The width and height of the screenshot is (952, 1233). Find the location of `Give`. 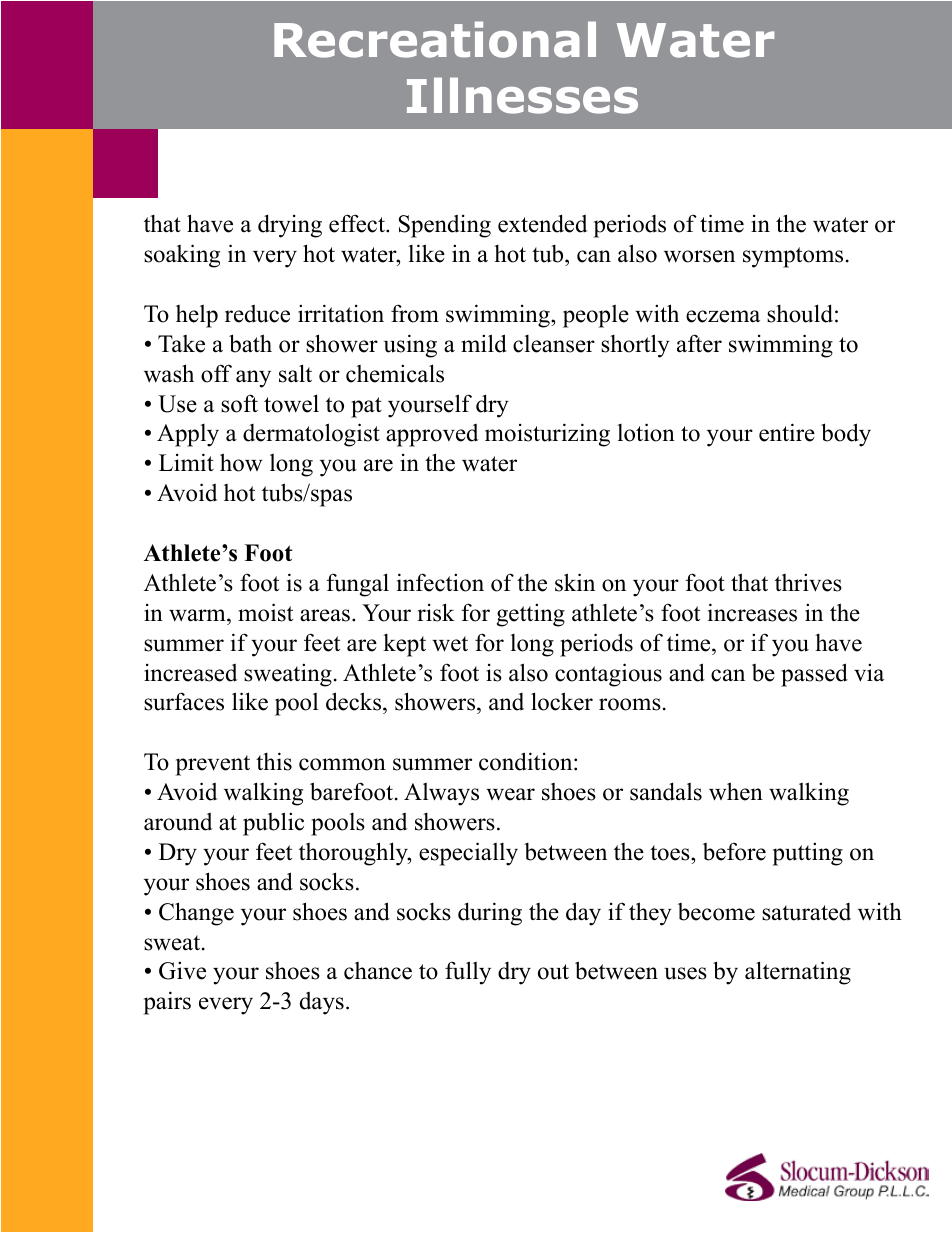

Give is located at coordinates (182, 970).
